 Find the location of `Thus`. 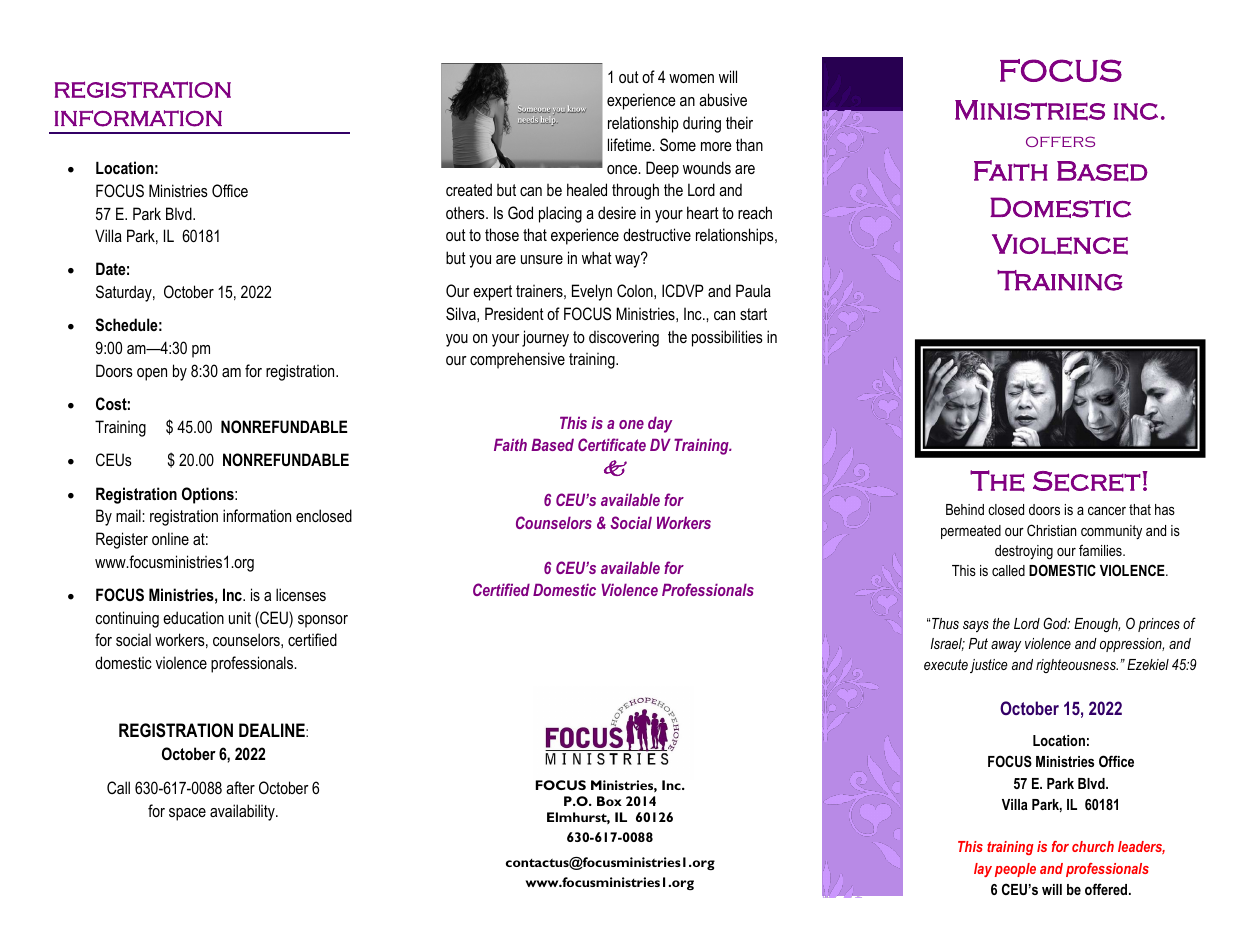

Thus is located at coordinates (945, 623).
